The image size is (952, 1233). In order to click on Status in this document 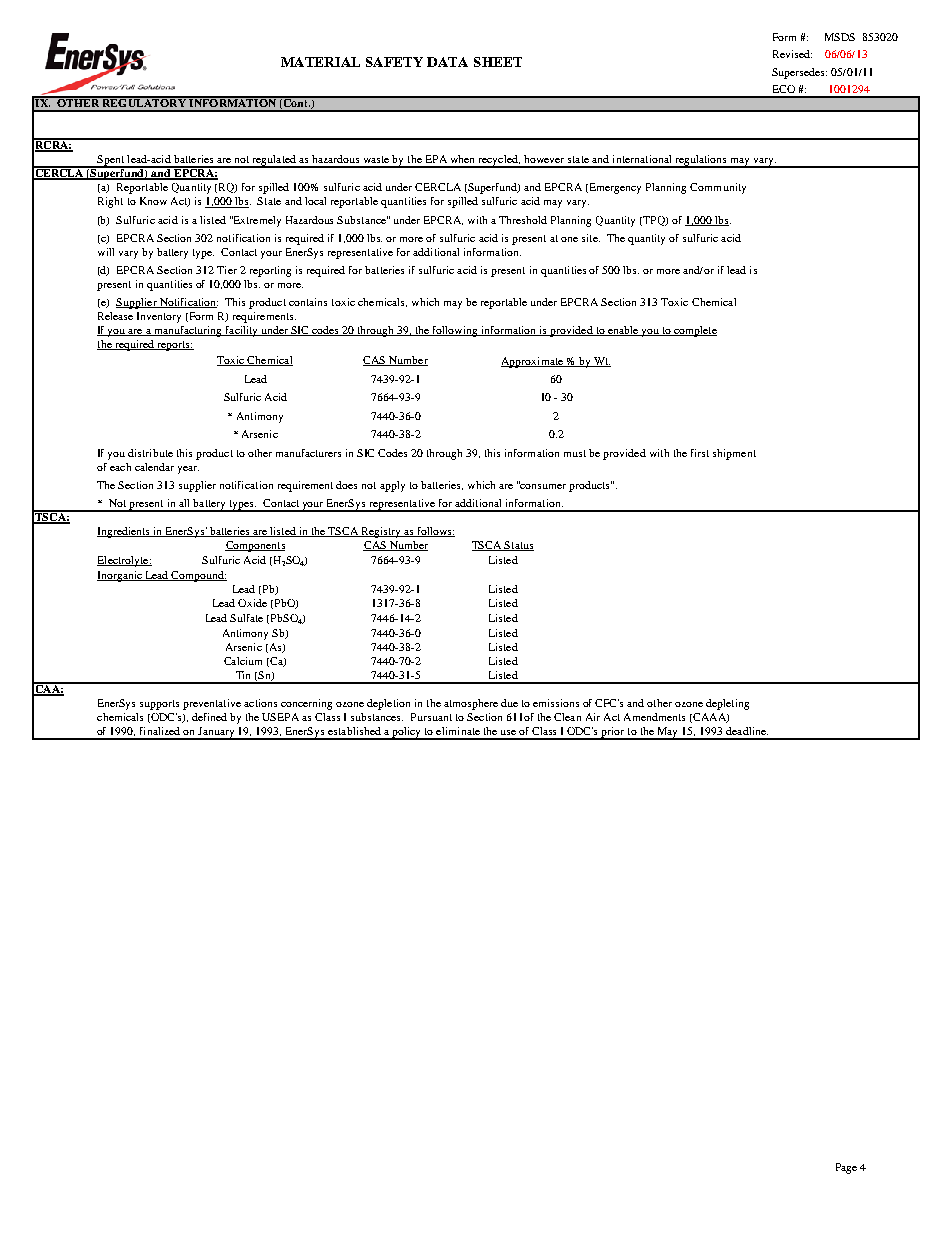, I will do `click(518, 546)`.
